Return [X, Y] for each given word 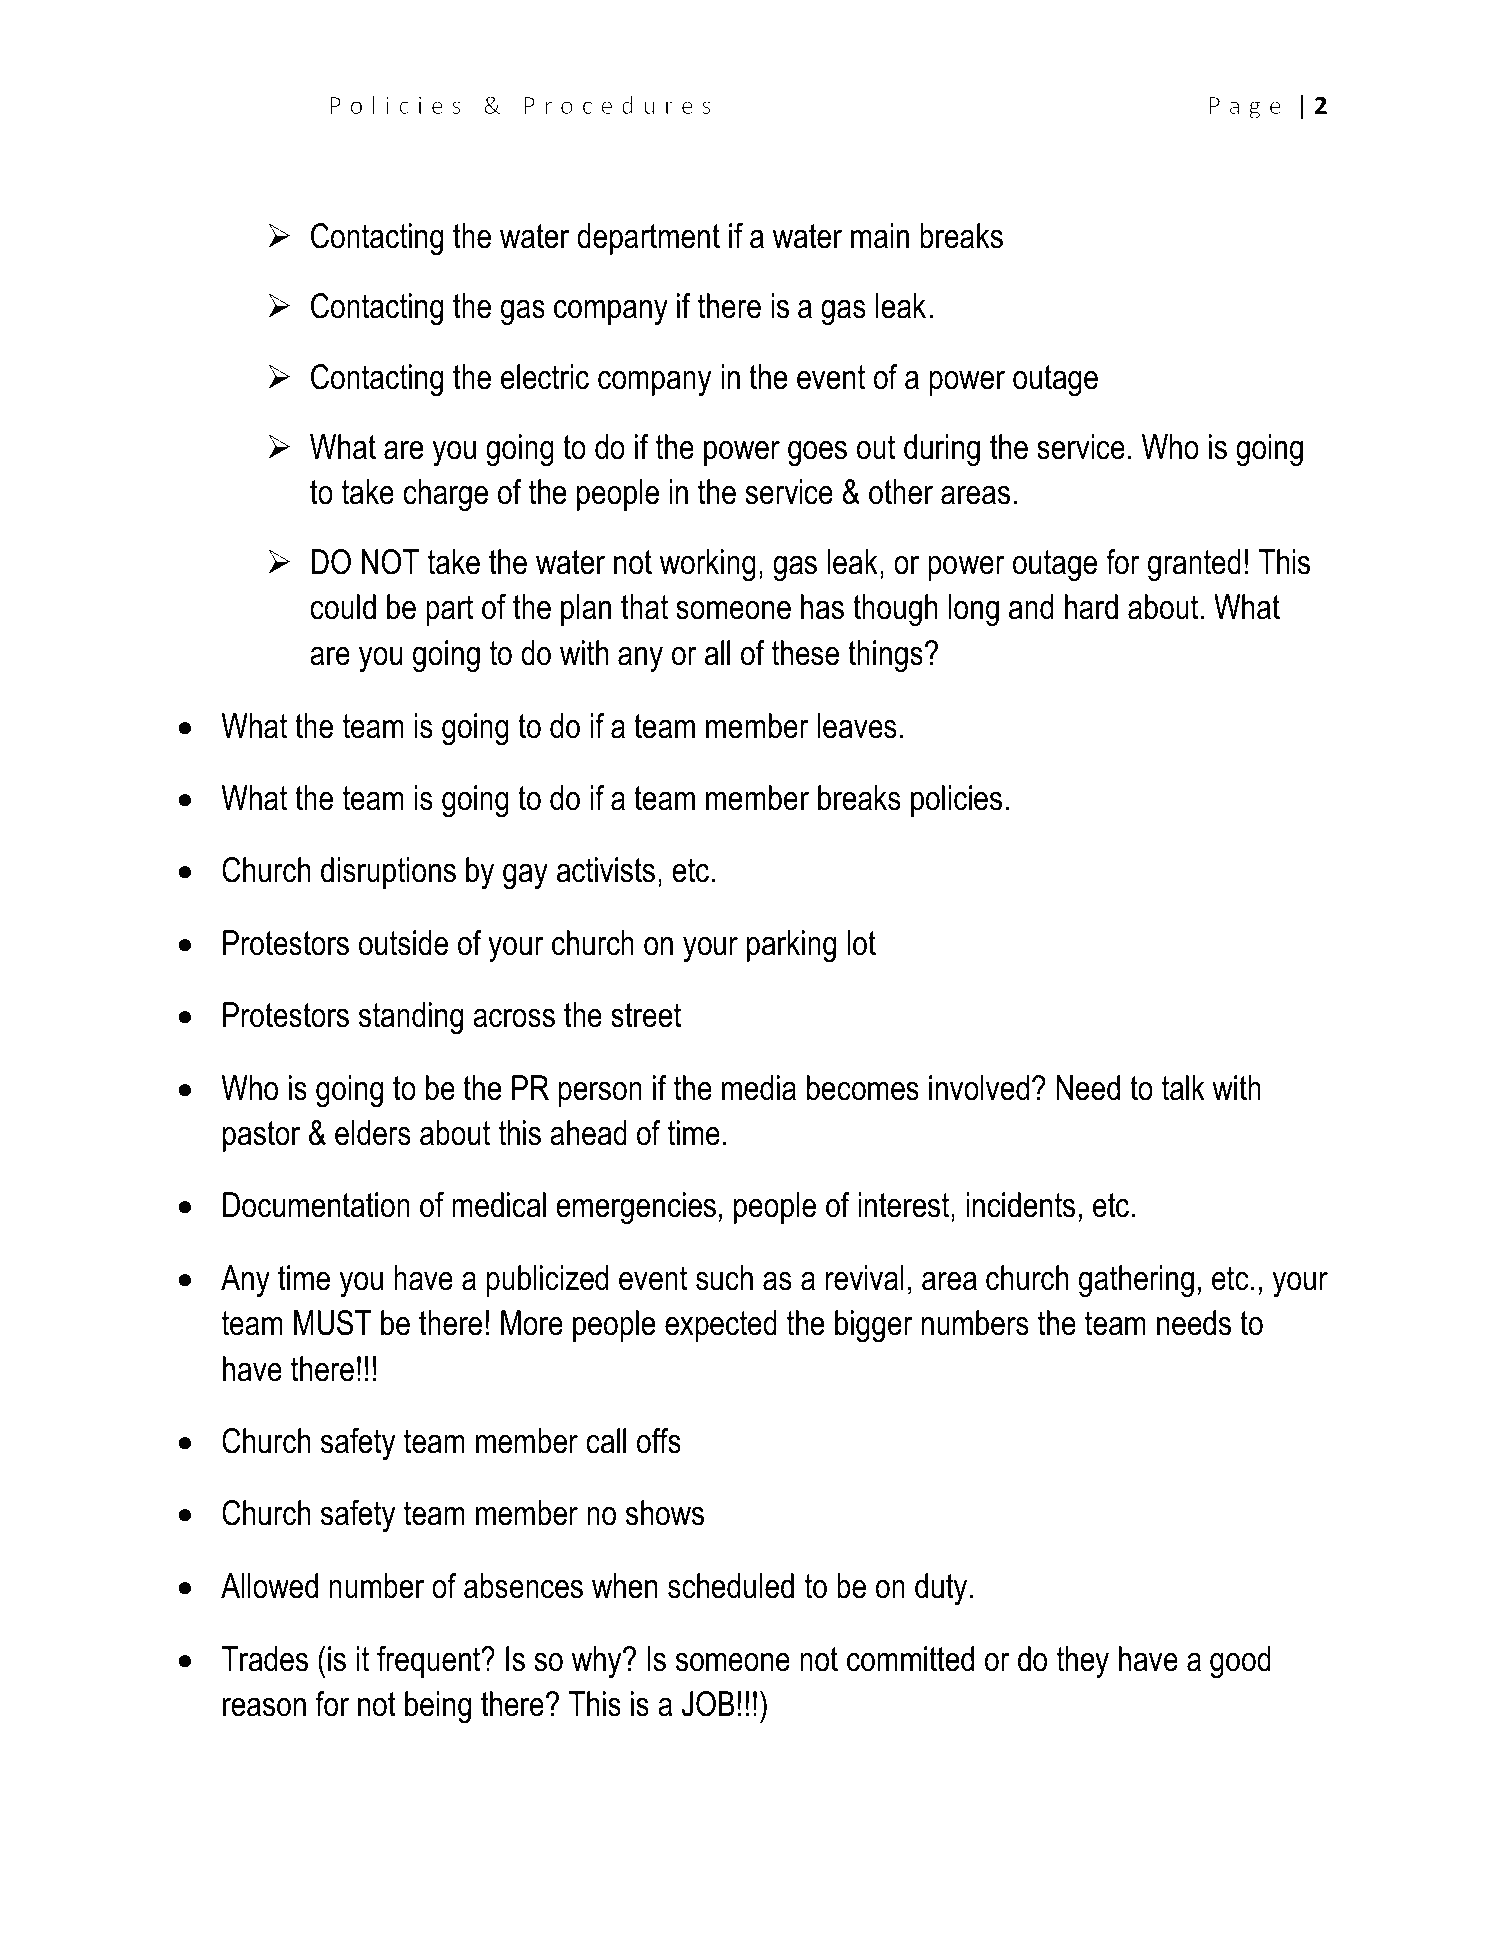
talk [1183, 1088]
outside [403, 943]
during [942, 450]
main [880, 236]
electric [545, 377]
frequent [430, 1662]
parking [791, 946]
